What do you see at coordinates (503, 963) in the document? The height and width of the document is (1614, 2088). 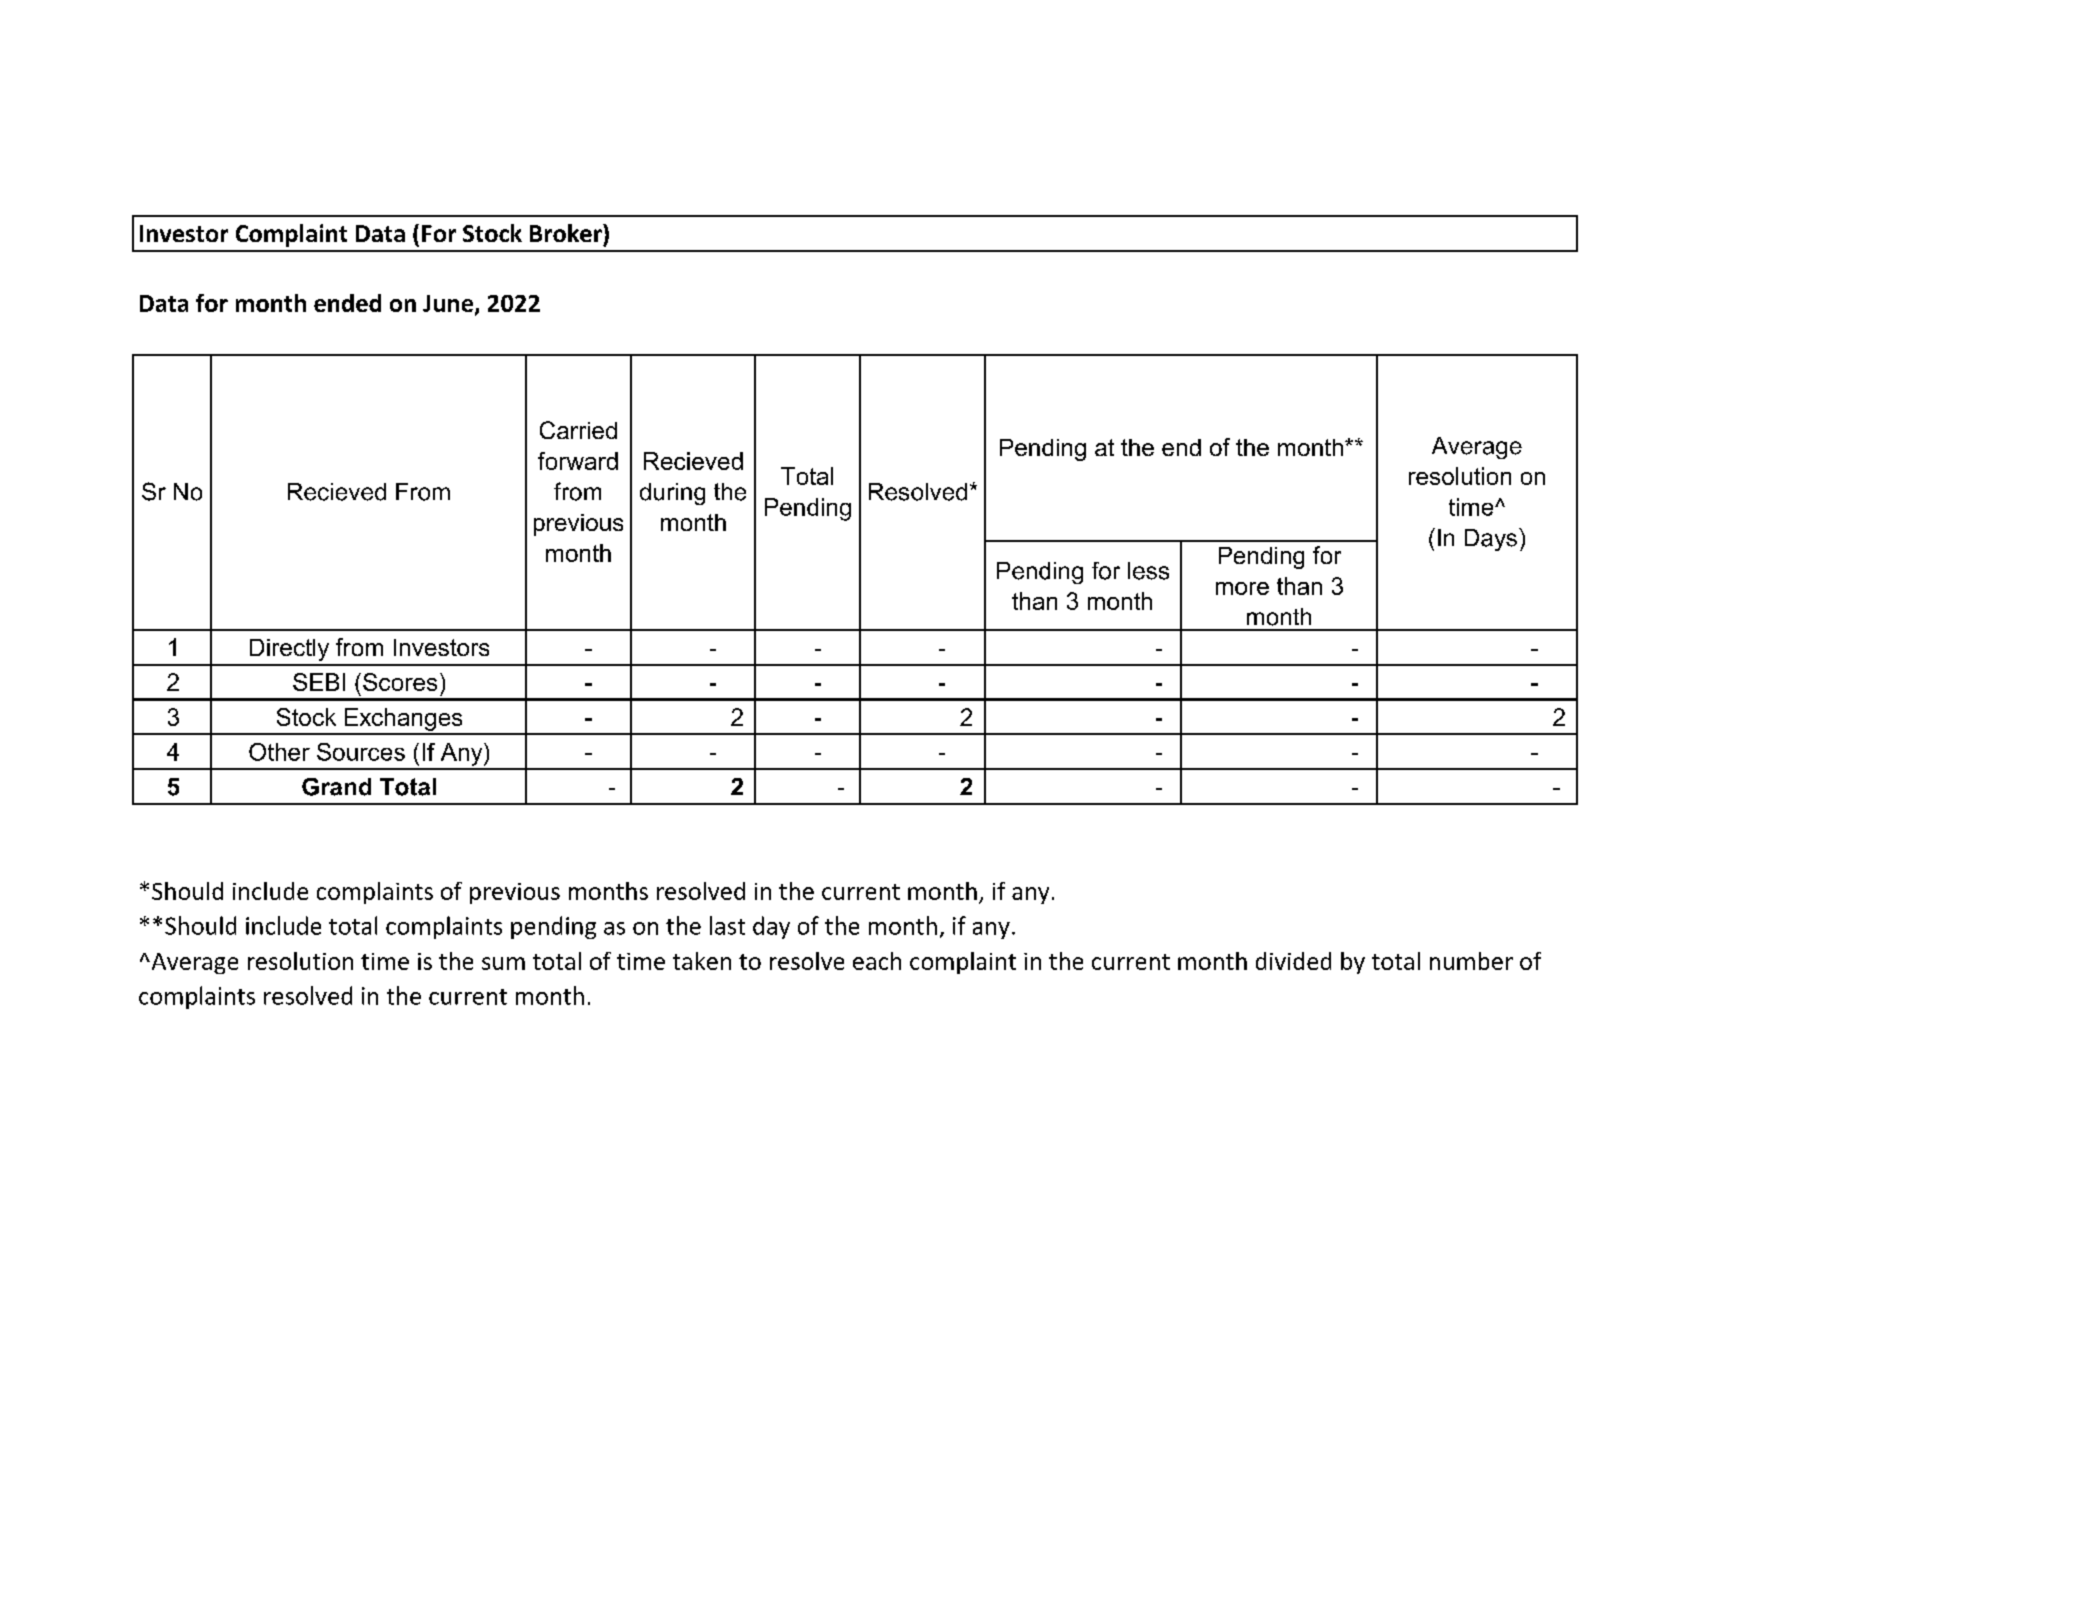 I see `sum` at bounding box center [503, 963].
